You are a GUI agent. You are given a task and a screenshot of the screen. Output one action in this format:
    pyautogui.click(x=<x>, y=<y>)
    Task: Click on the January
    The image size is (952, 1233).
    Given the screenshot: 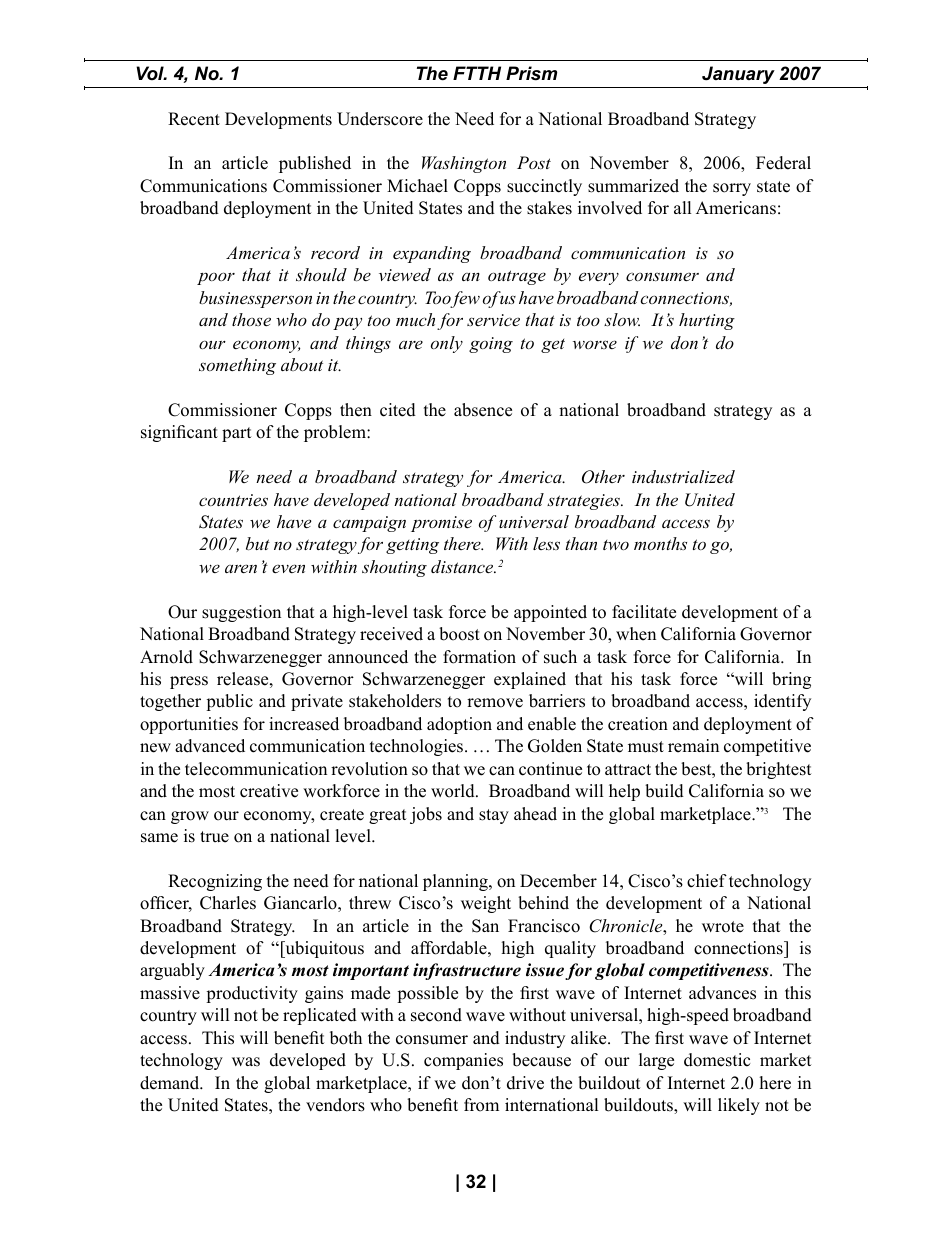 What is the action you would take?
    pyautogui.click(x=738, y=75)
